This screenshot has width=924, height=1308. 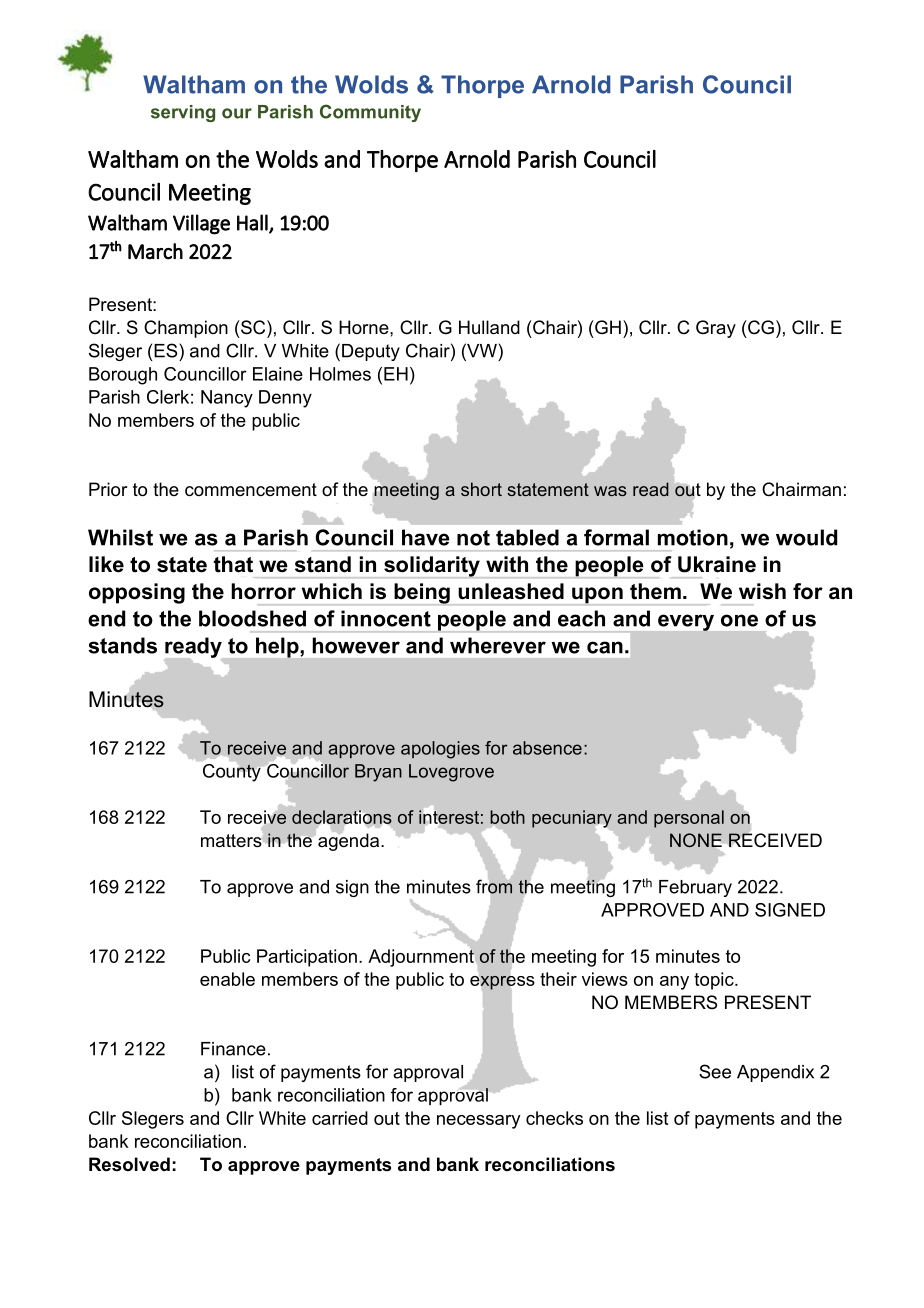 I want to click on Community, so click(x=370, y=113).
